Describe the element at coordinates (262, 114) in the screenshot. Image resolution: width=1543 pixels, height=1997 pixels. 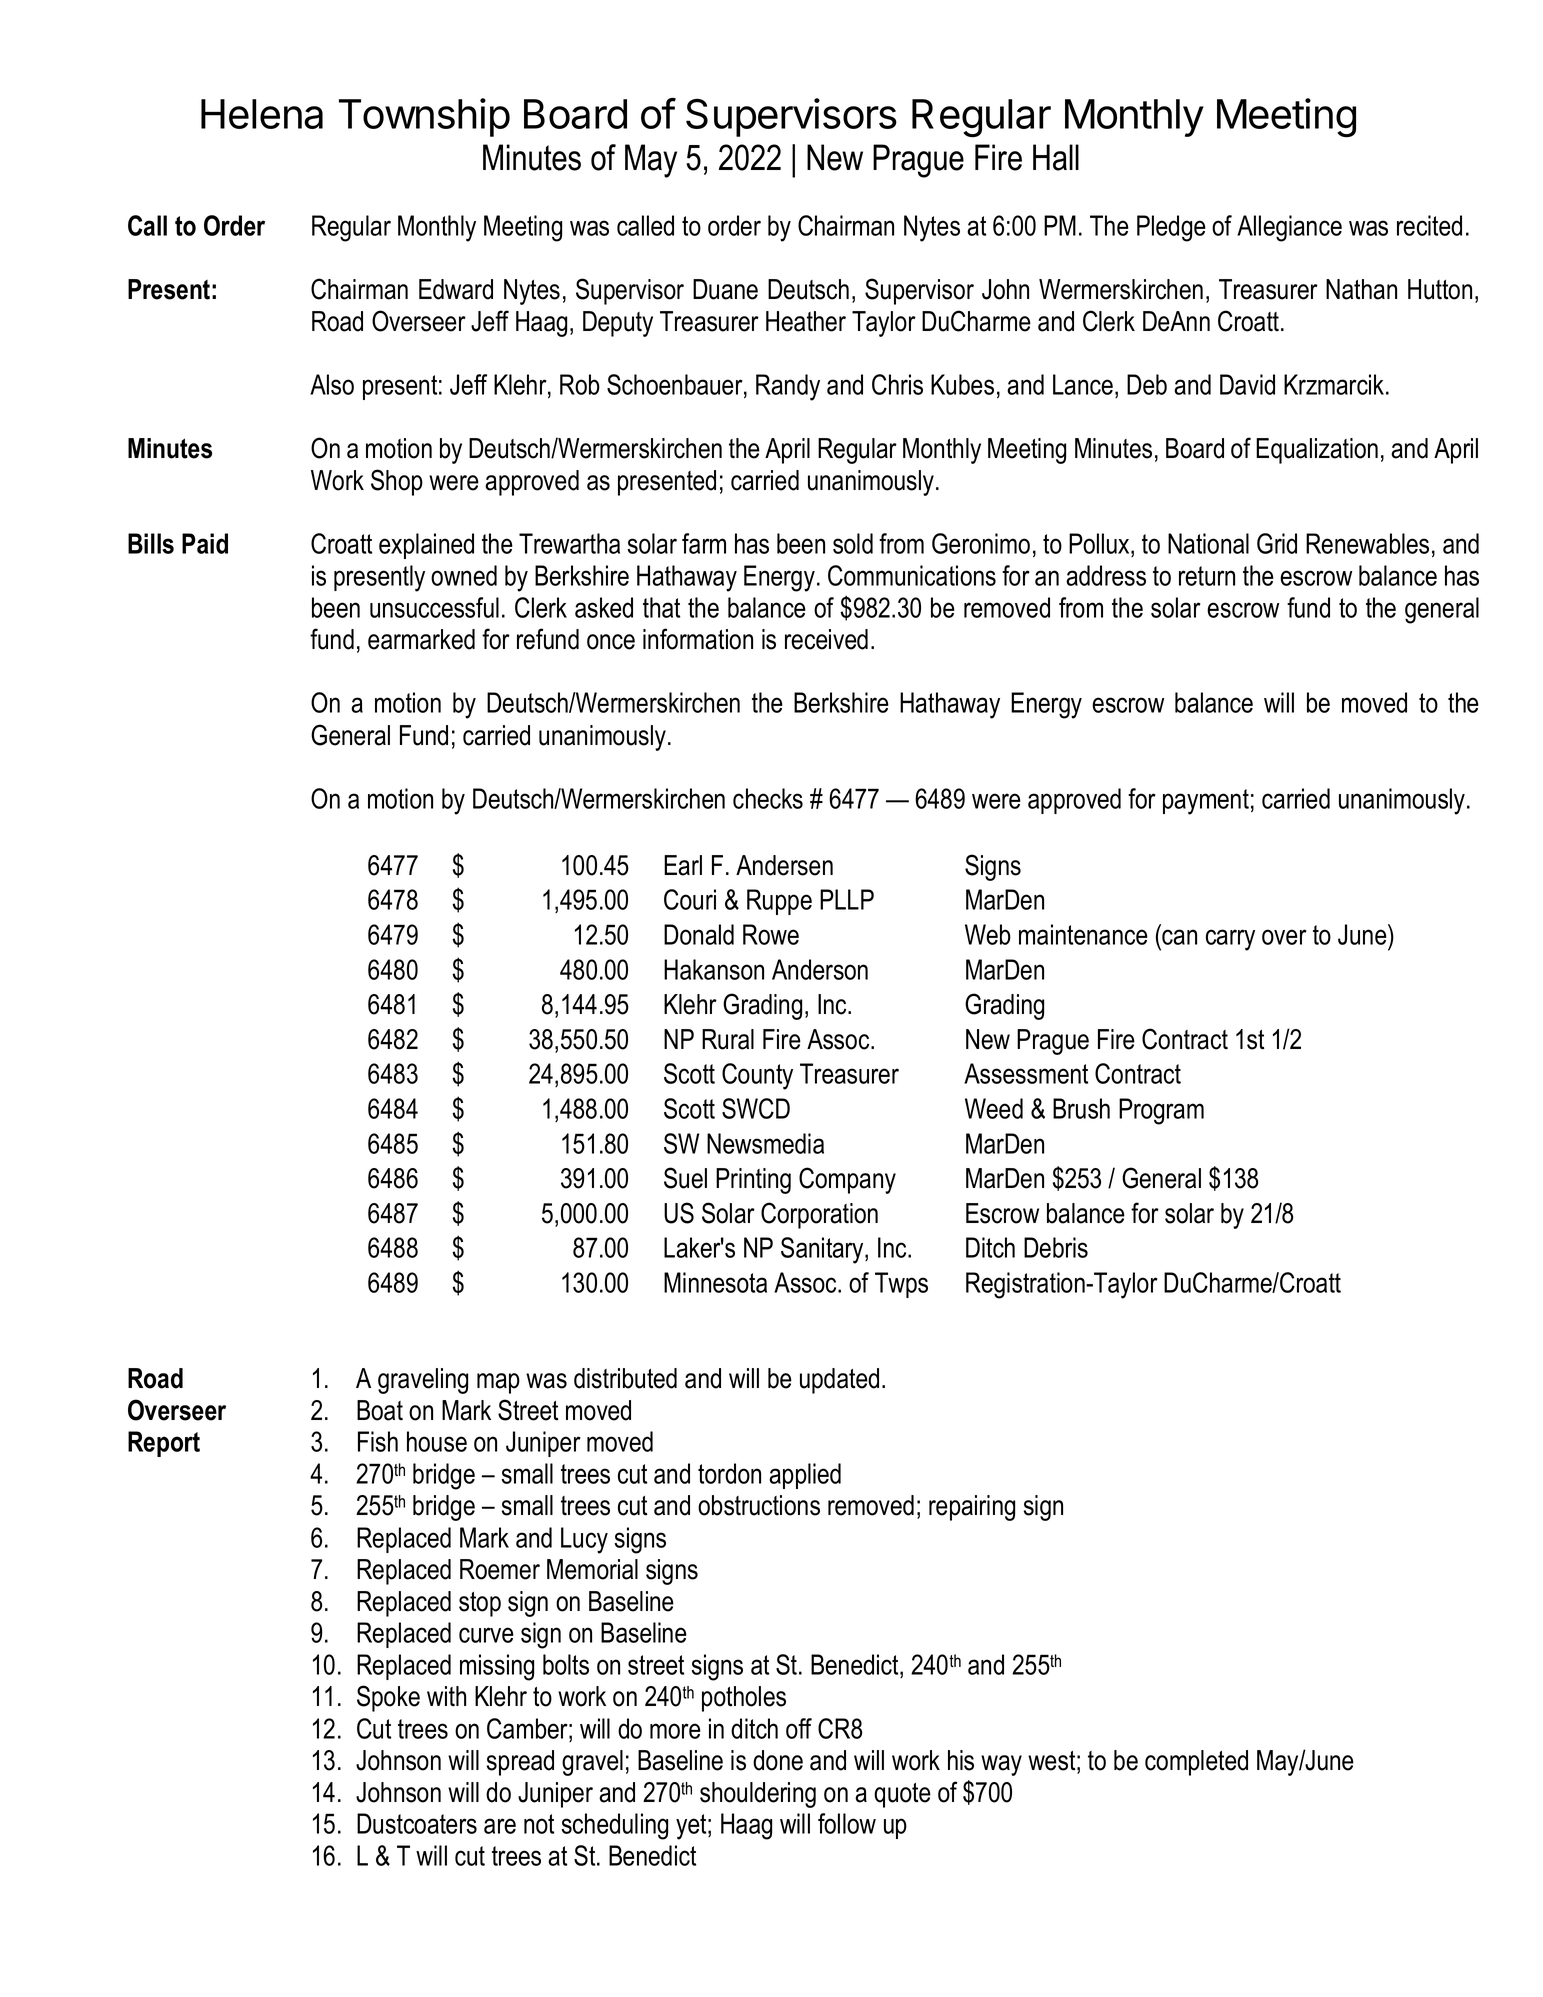
I see `Helena` at that location.
